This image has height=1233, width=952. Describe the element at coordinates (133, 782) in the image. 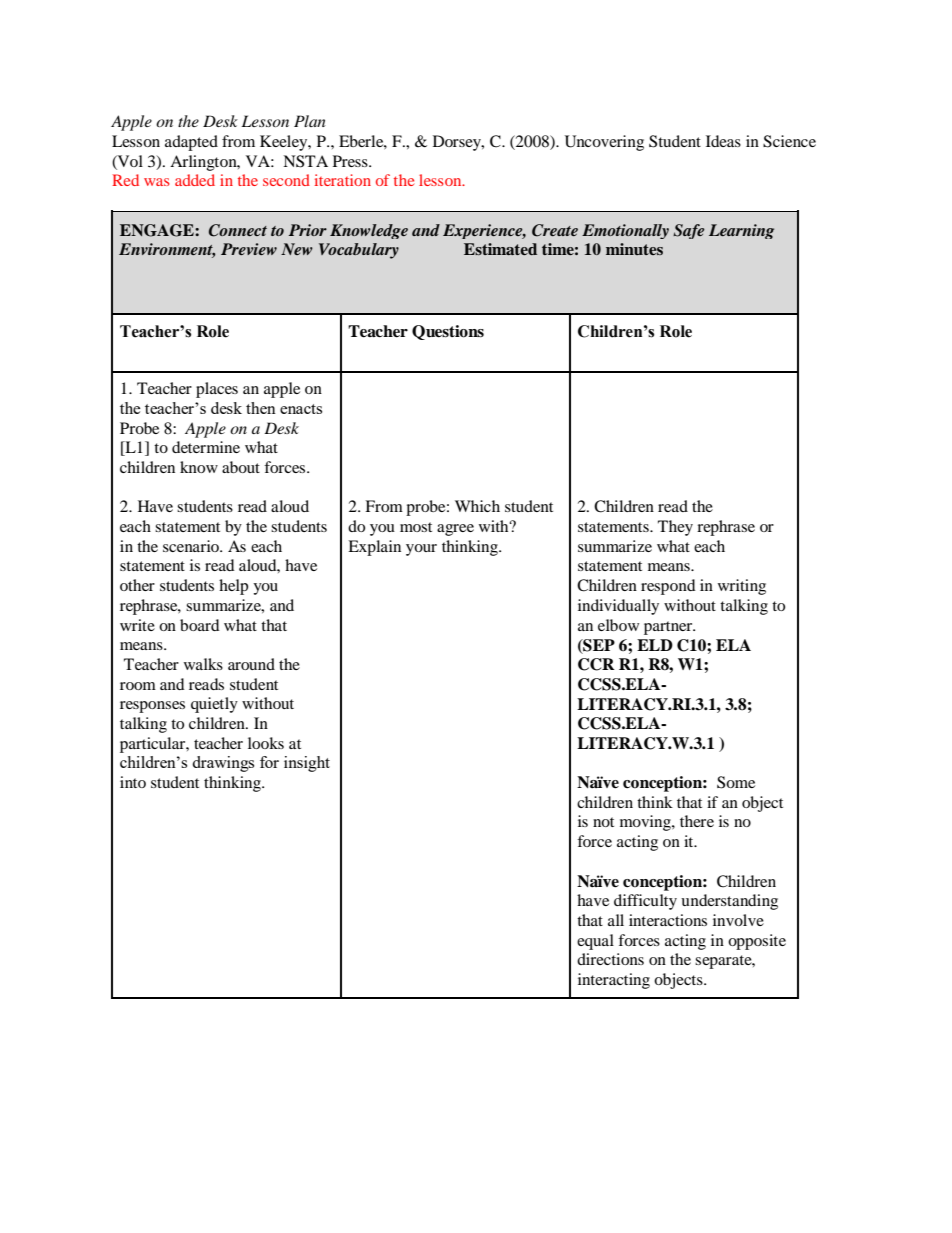

I see `into` at that location.
